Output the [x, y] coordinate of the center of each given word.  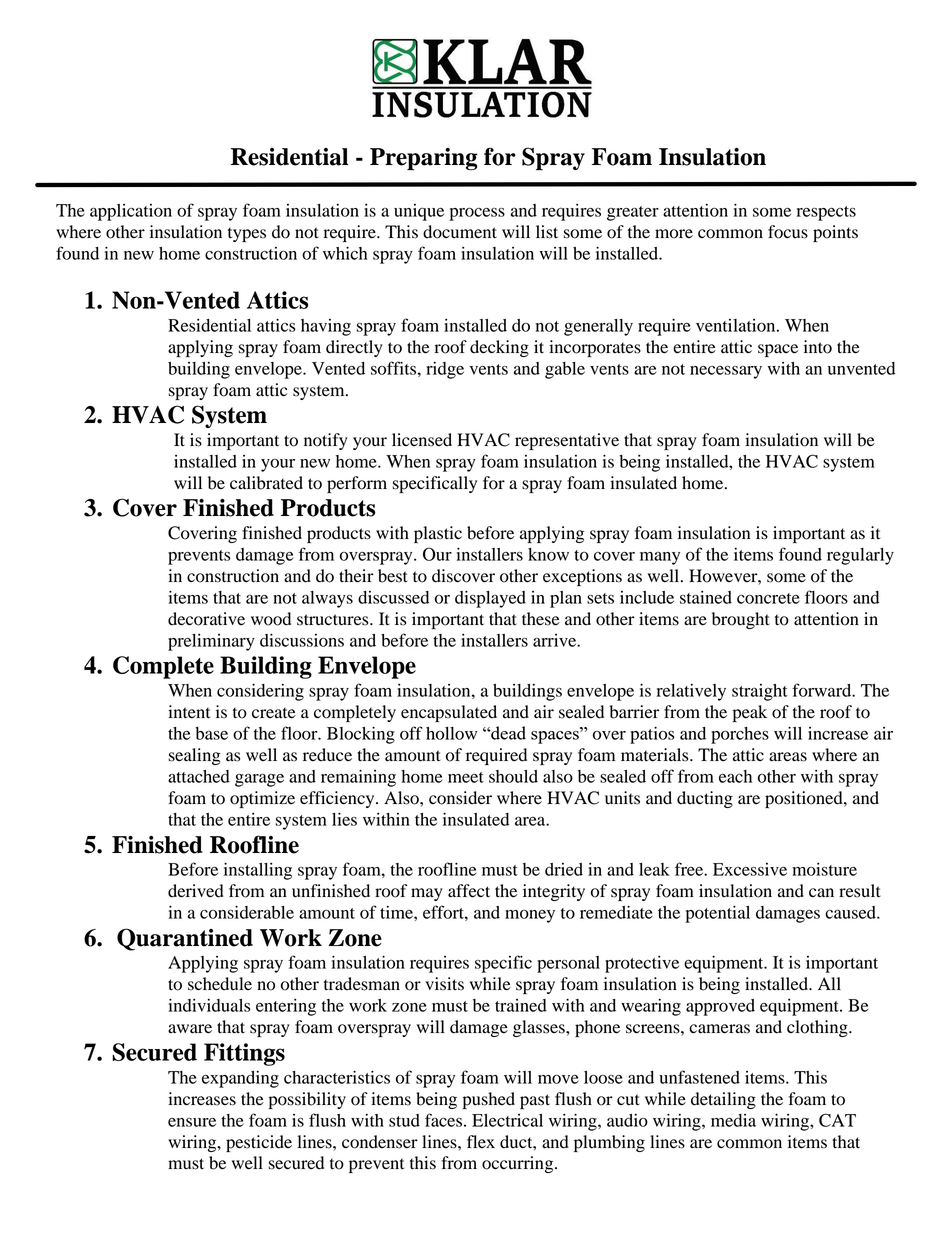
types [247, 234]
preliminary [211, 642]
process [477, 214]
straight [760, 692]
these [541, 619]
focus [788, 232]
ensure [192, 1122]
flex [481, 1142]
